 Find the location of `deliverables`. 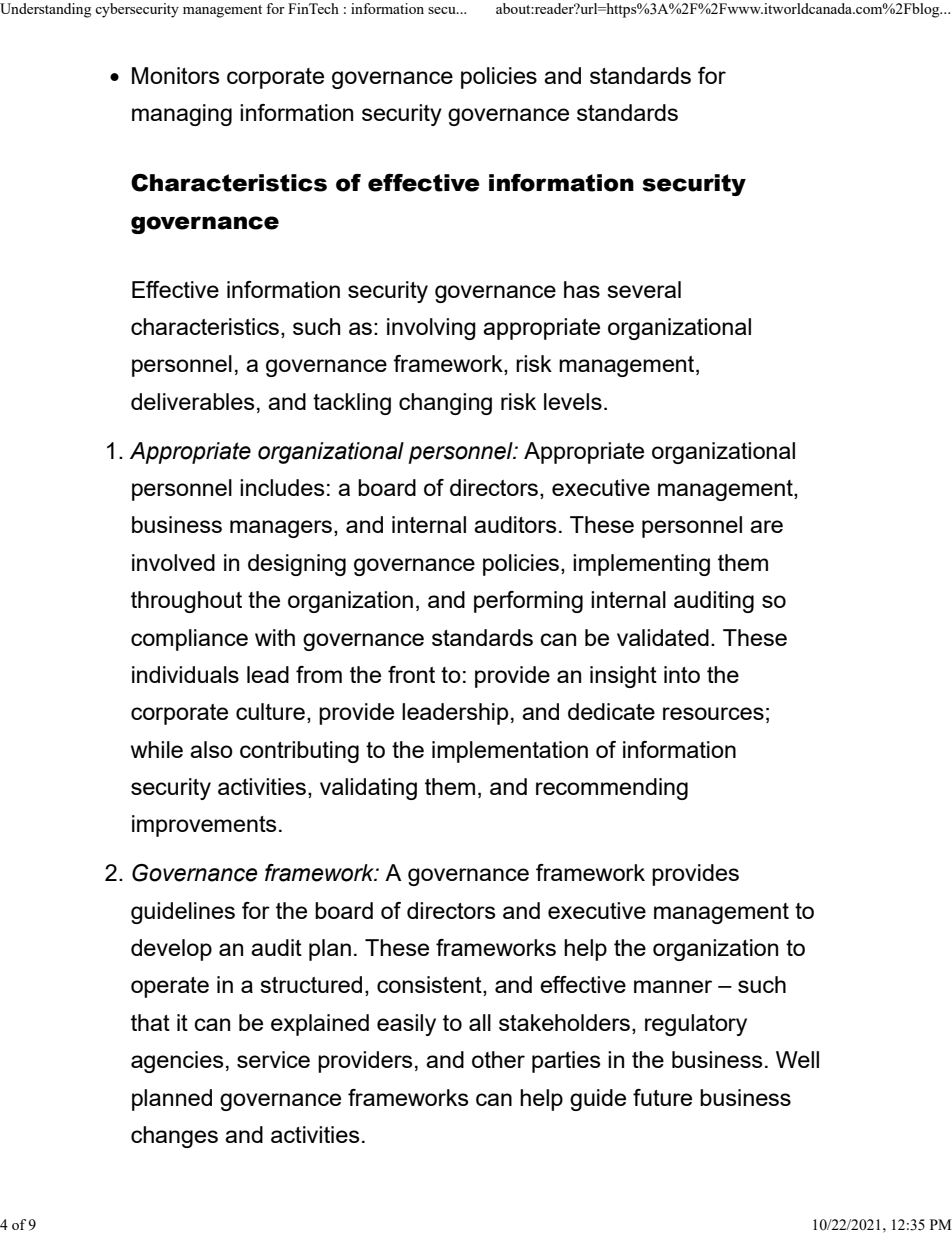

deliverables is located at coordinates (193, 401).
